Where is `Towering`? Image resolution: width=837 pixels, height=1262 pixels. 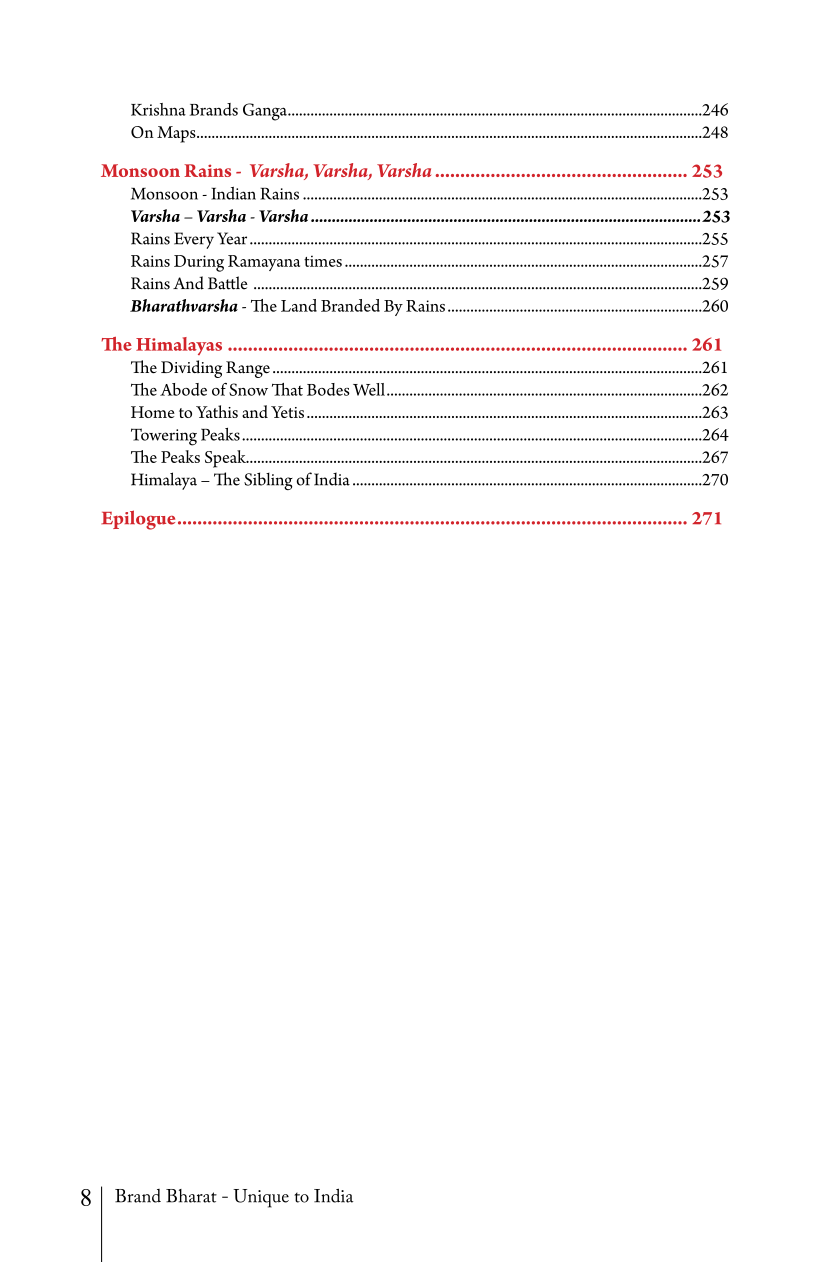 Towering is located at coordinates (164, 437).
